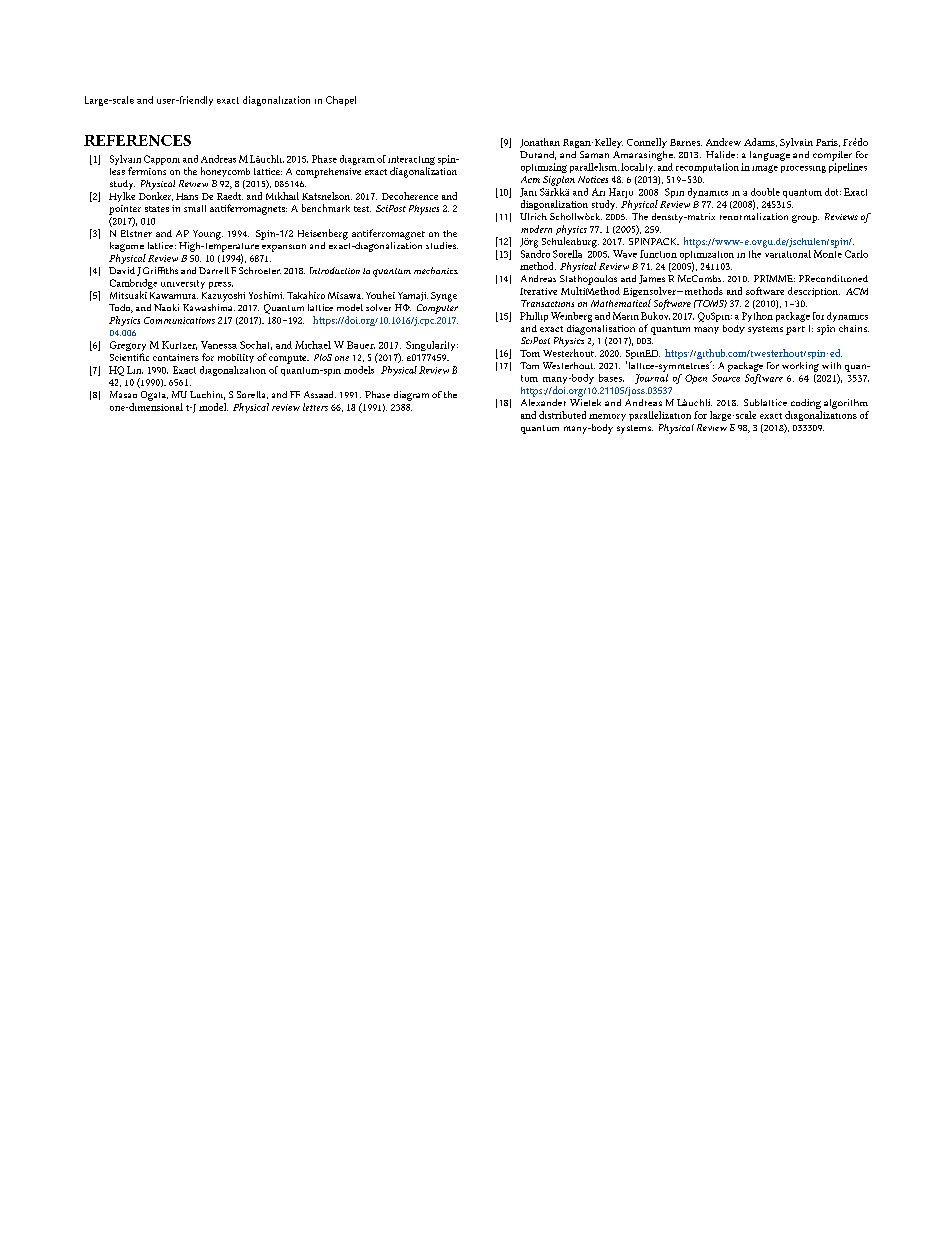 This screenshot has width=952, height=1233. What do you see at coordinates (806, 404) in the screenshot?
I see `coding` at bounding box center [806, 404].
